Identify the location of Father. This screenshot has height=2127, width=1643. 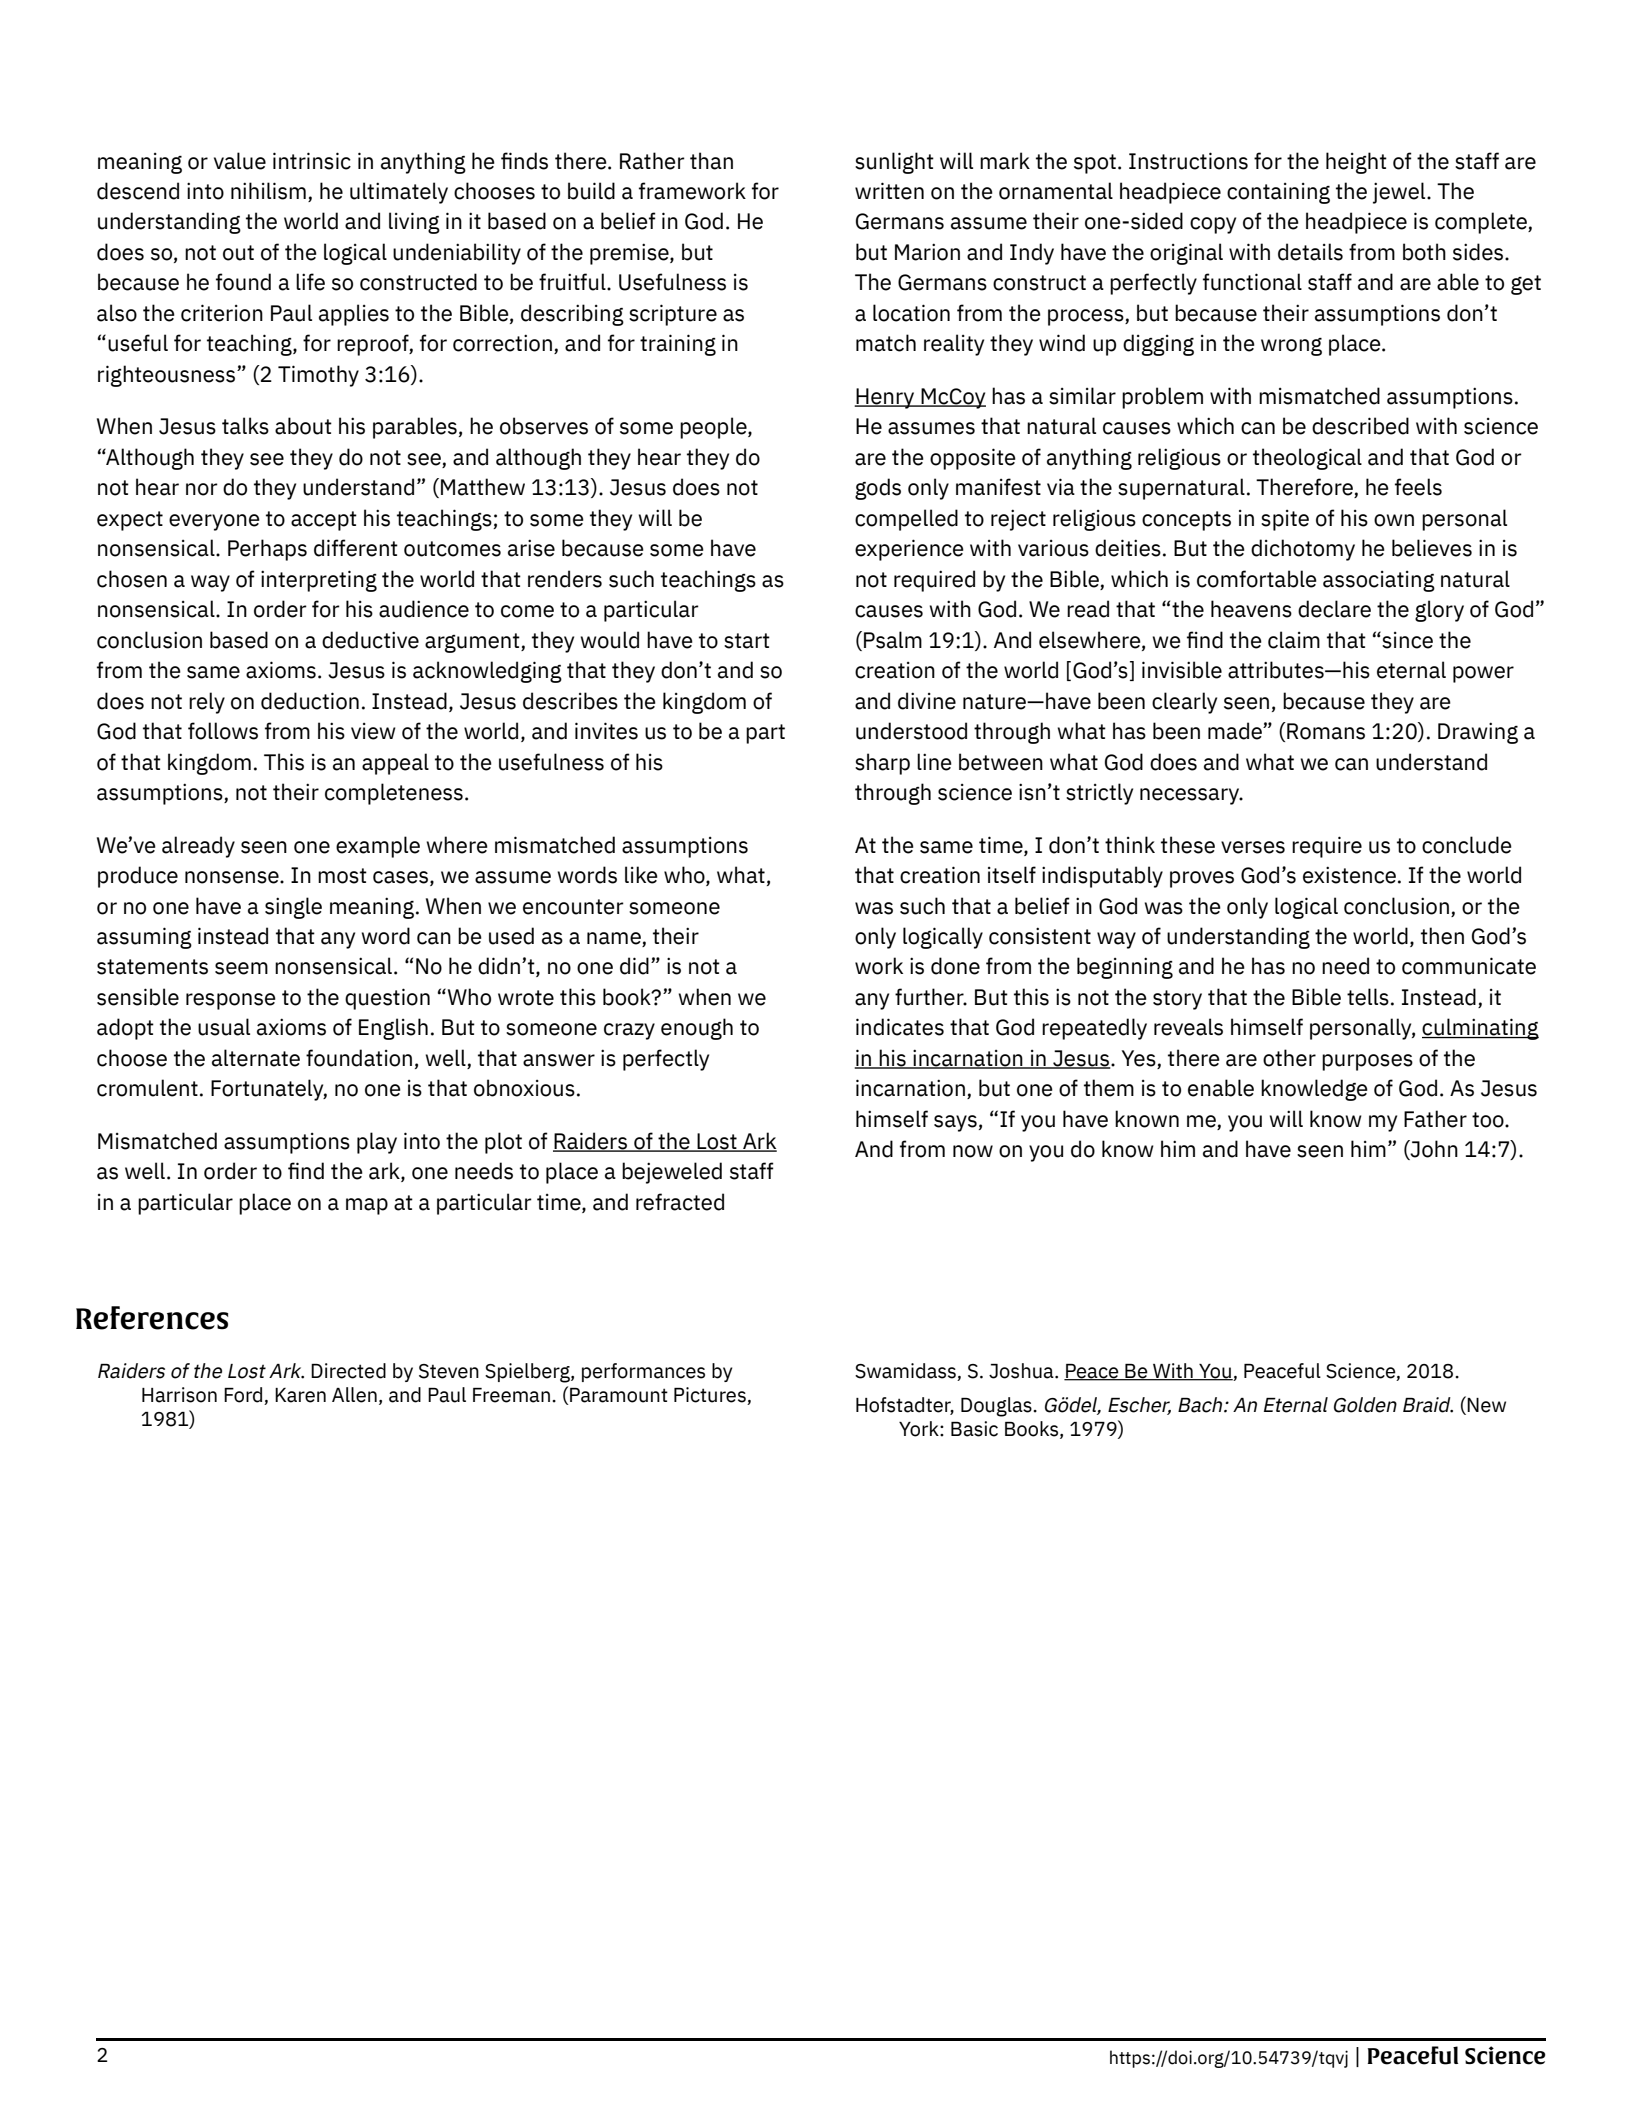
(1435, 1119).
